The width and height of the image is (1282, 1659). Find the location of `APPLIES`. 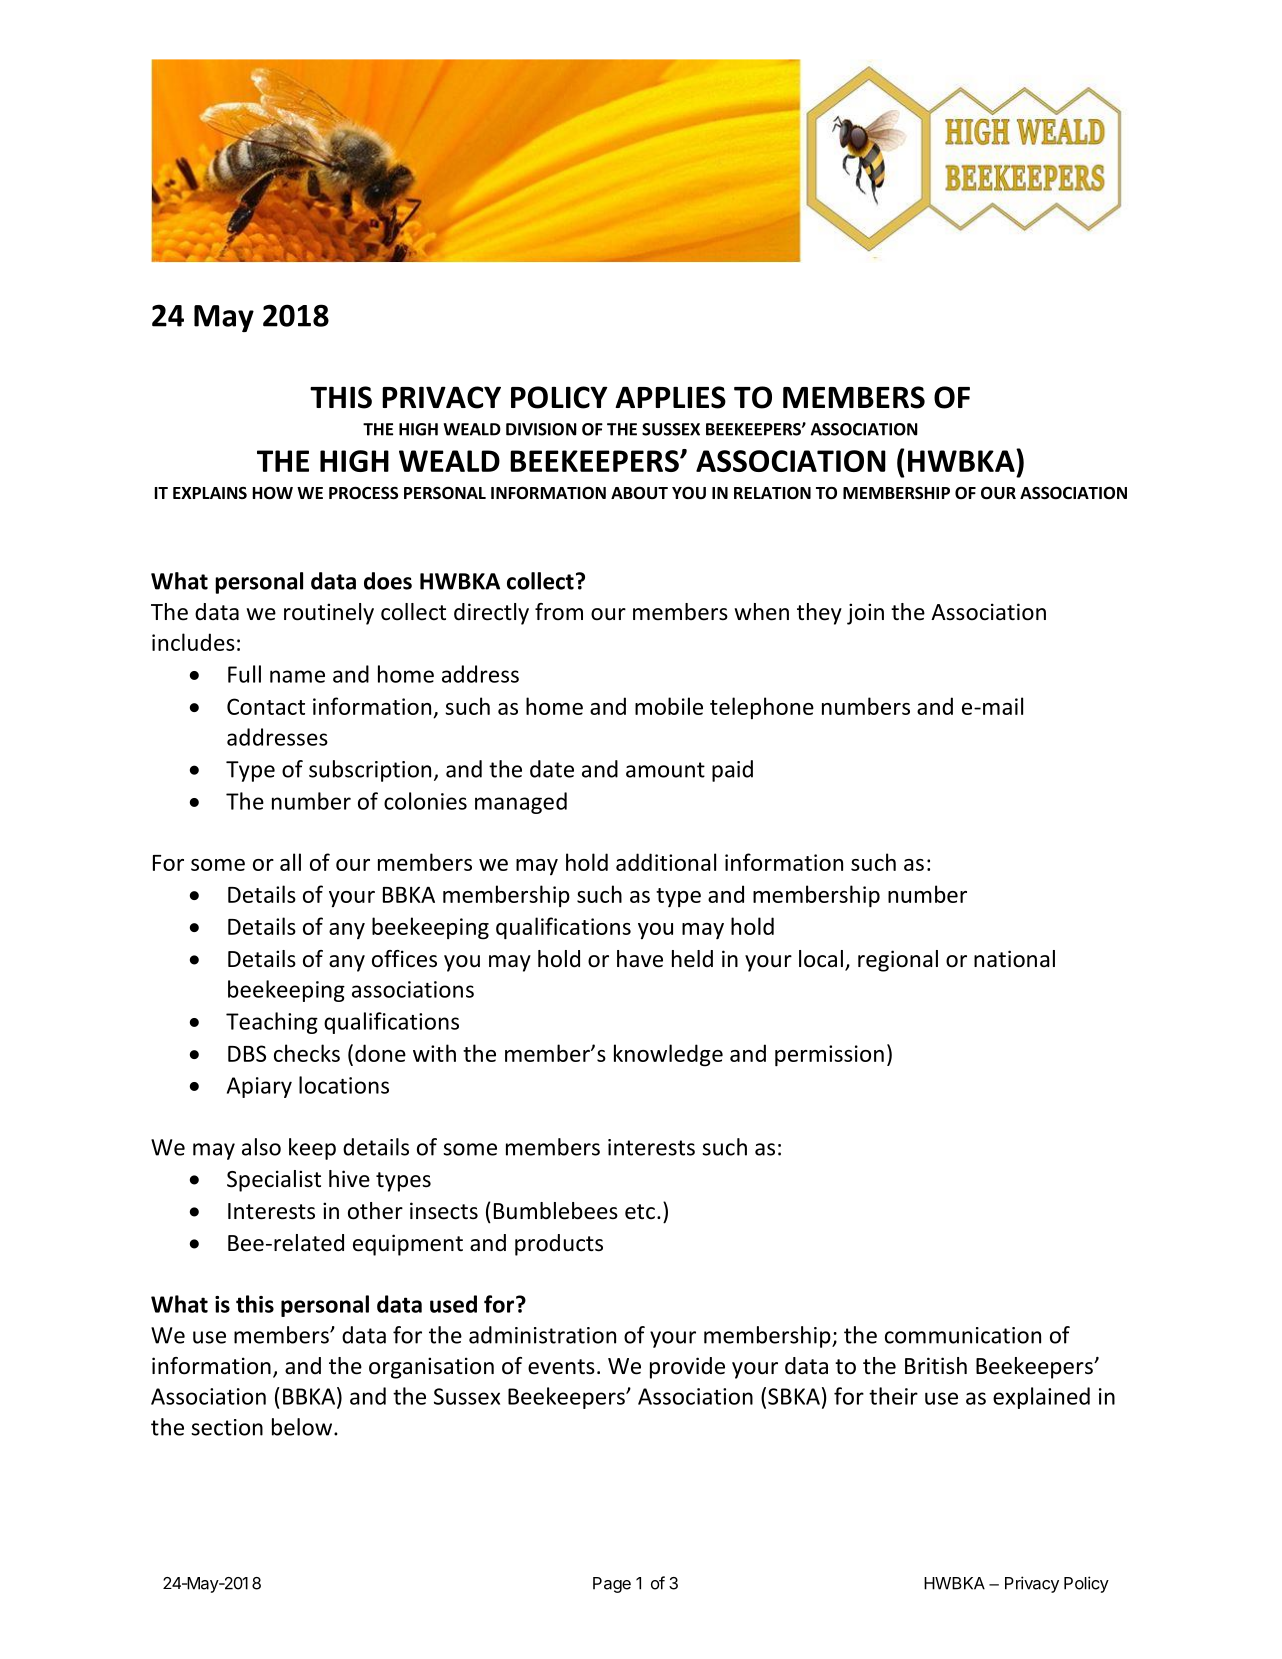

APPLIES is located at coordinates (670, 397).
